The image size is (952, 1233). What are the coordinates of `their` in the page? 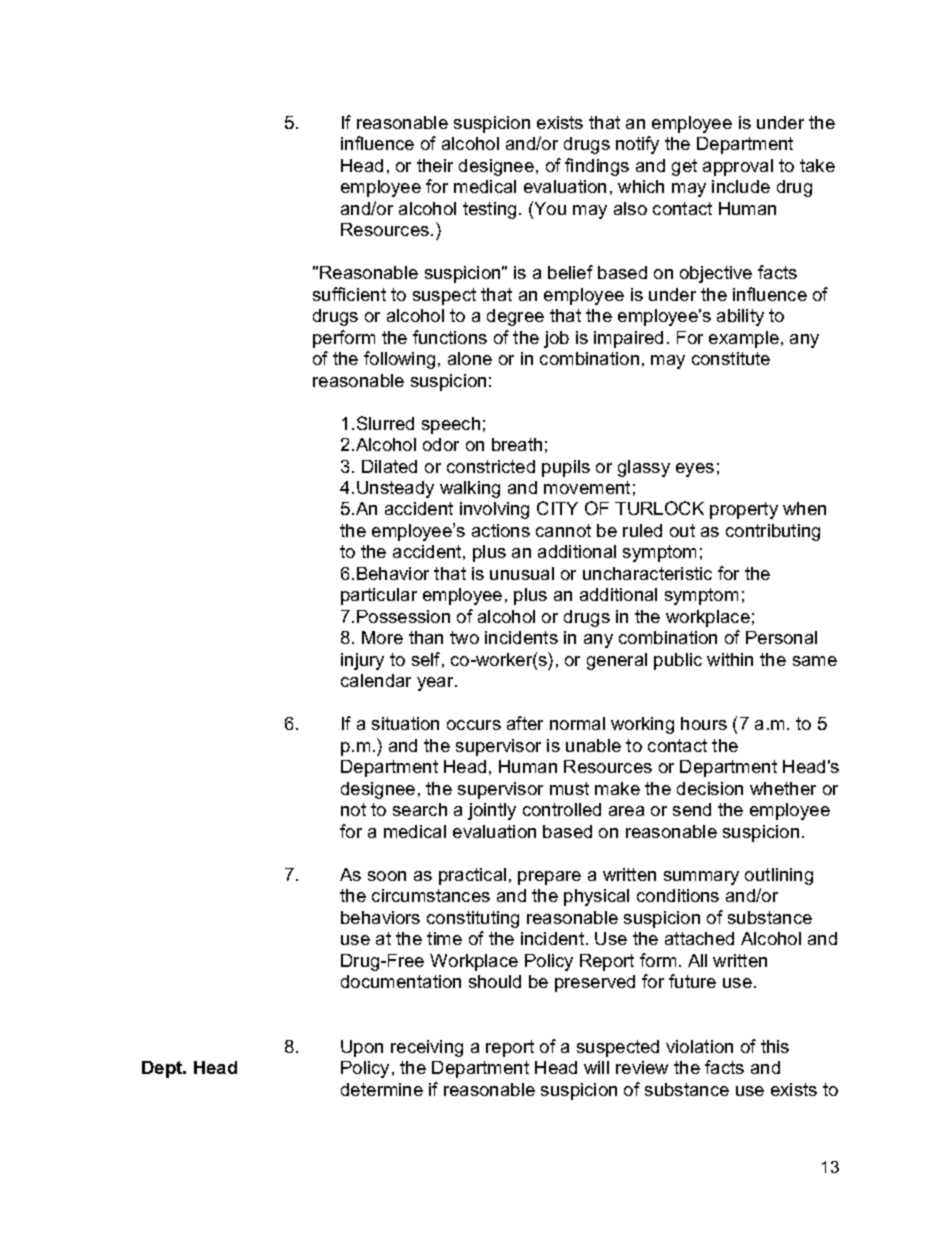 It's located at (435, 165).
